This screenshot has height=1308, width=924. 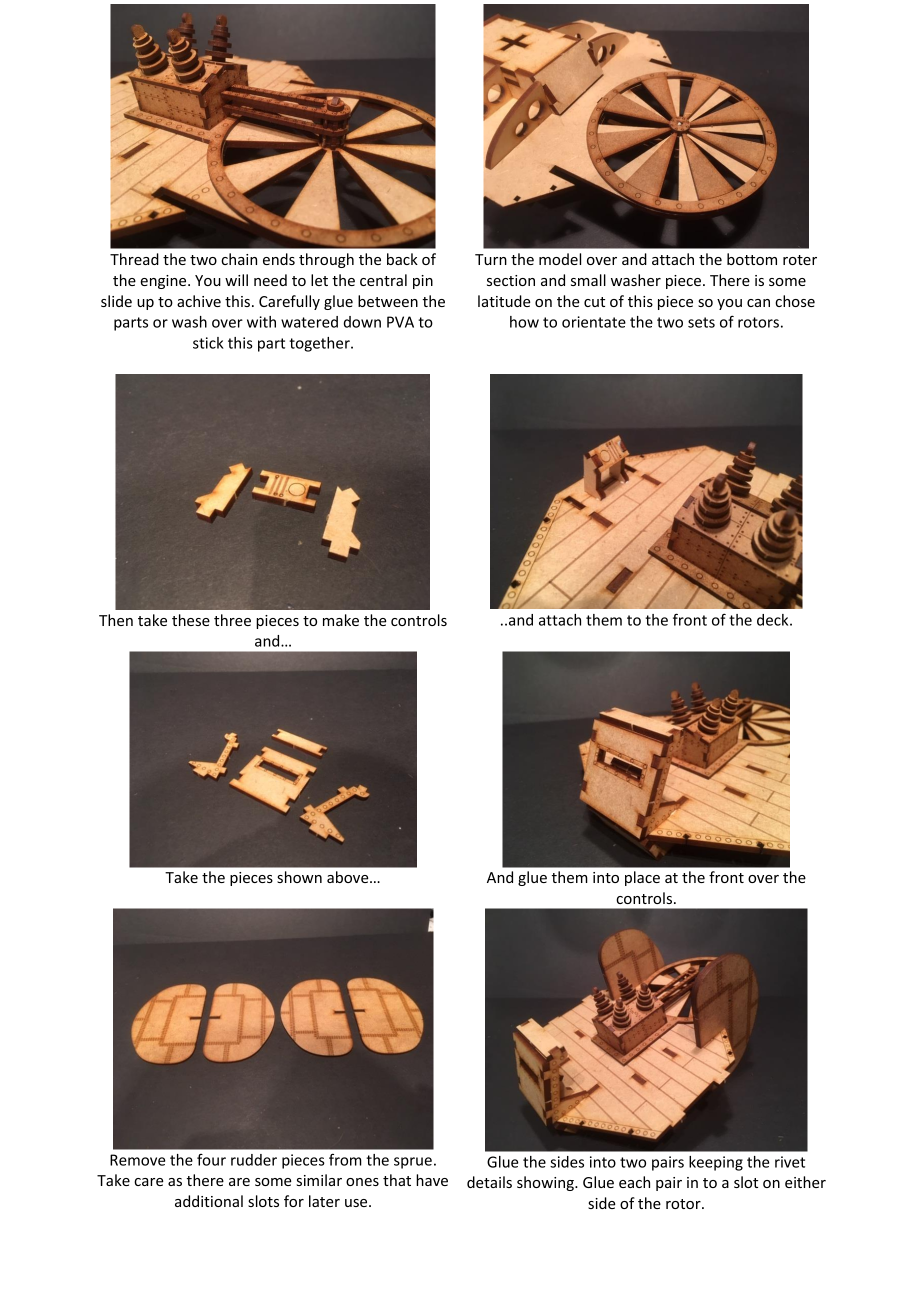 I want to click on four, so click(x=211, y=1160).
